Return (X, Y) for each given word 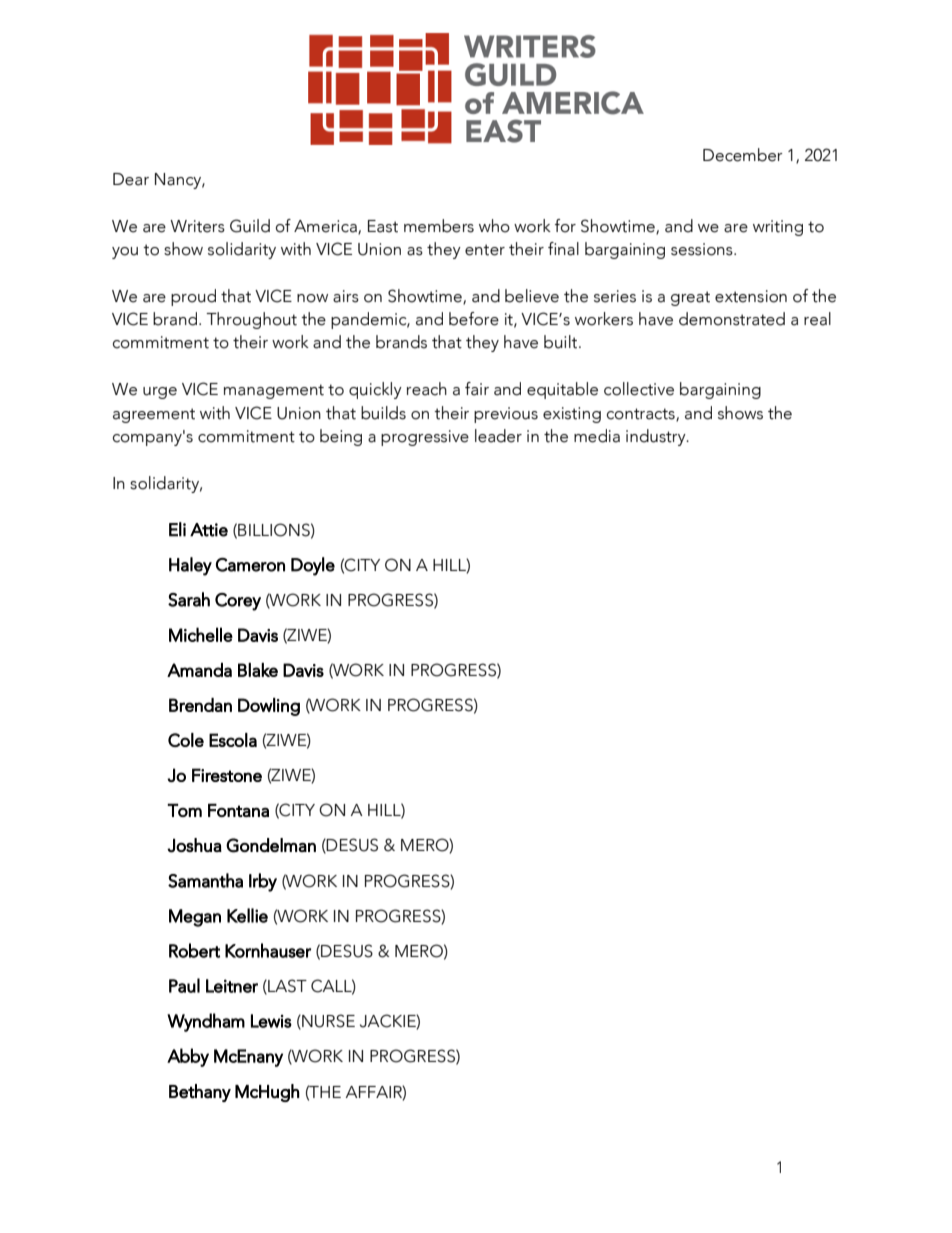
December (743, 155)
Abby (188, 1057)
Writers (197, 226)
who (494, 226)
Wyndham (206, 1022)
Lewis (271, 1021)
